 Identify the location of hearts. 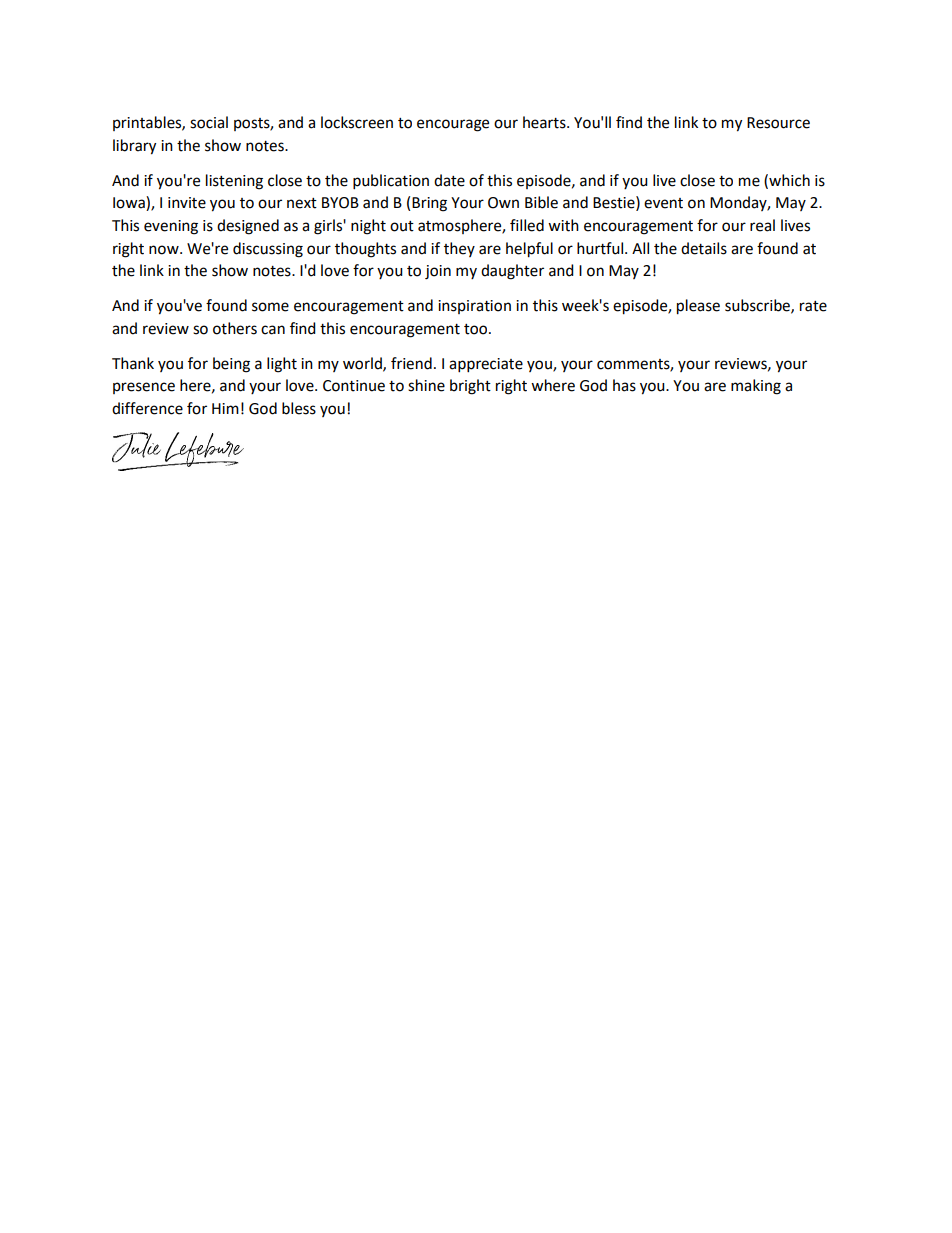
(545, 122).
